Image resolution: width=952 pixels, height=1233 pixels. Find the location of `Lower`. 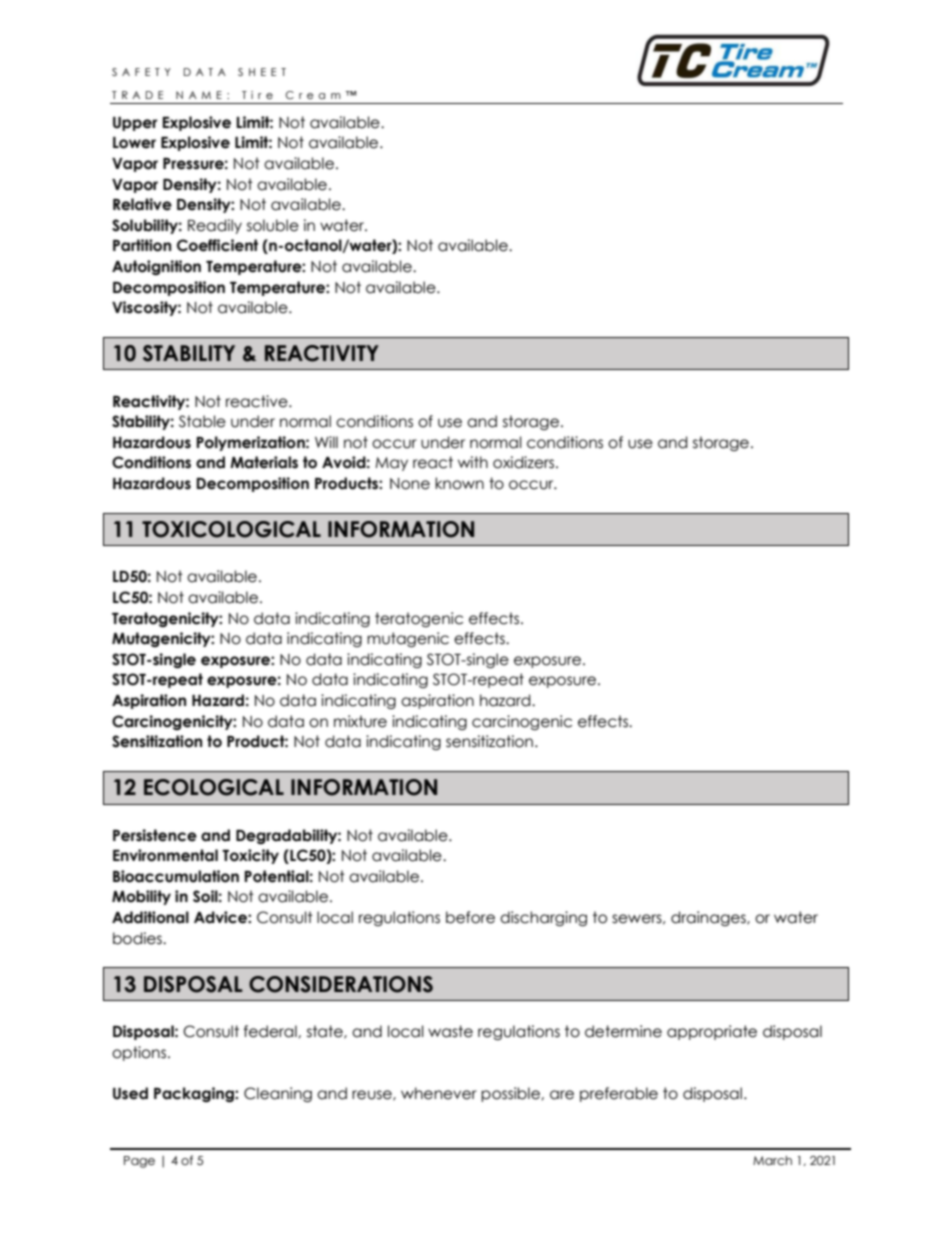

Lower is located at coordinates (134, 143).
